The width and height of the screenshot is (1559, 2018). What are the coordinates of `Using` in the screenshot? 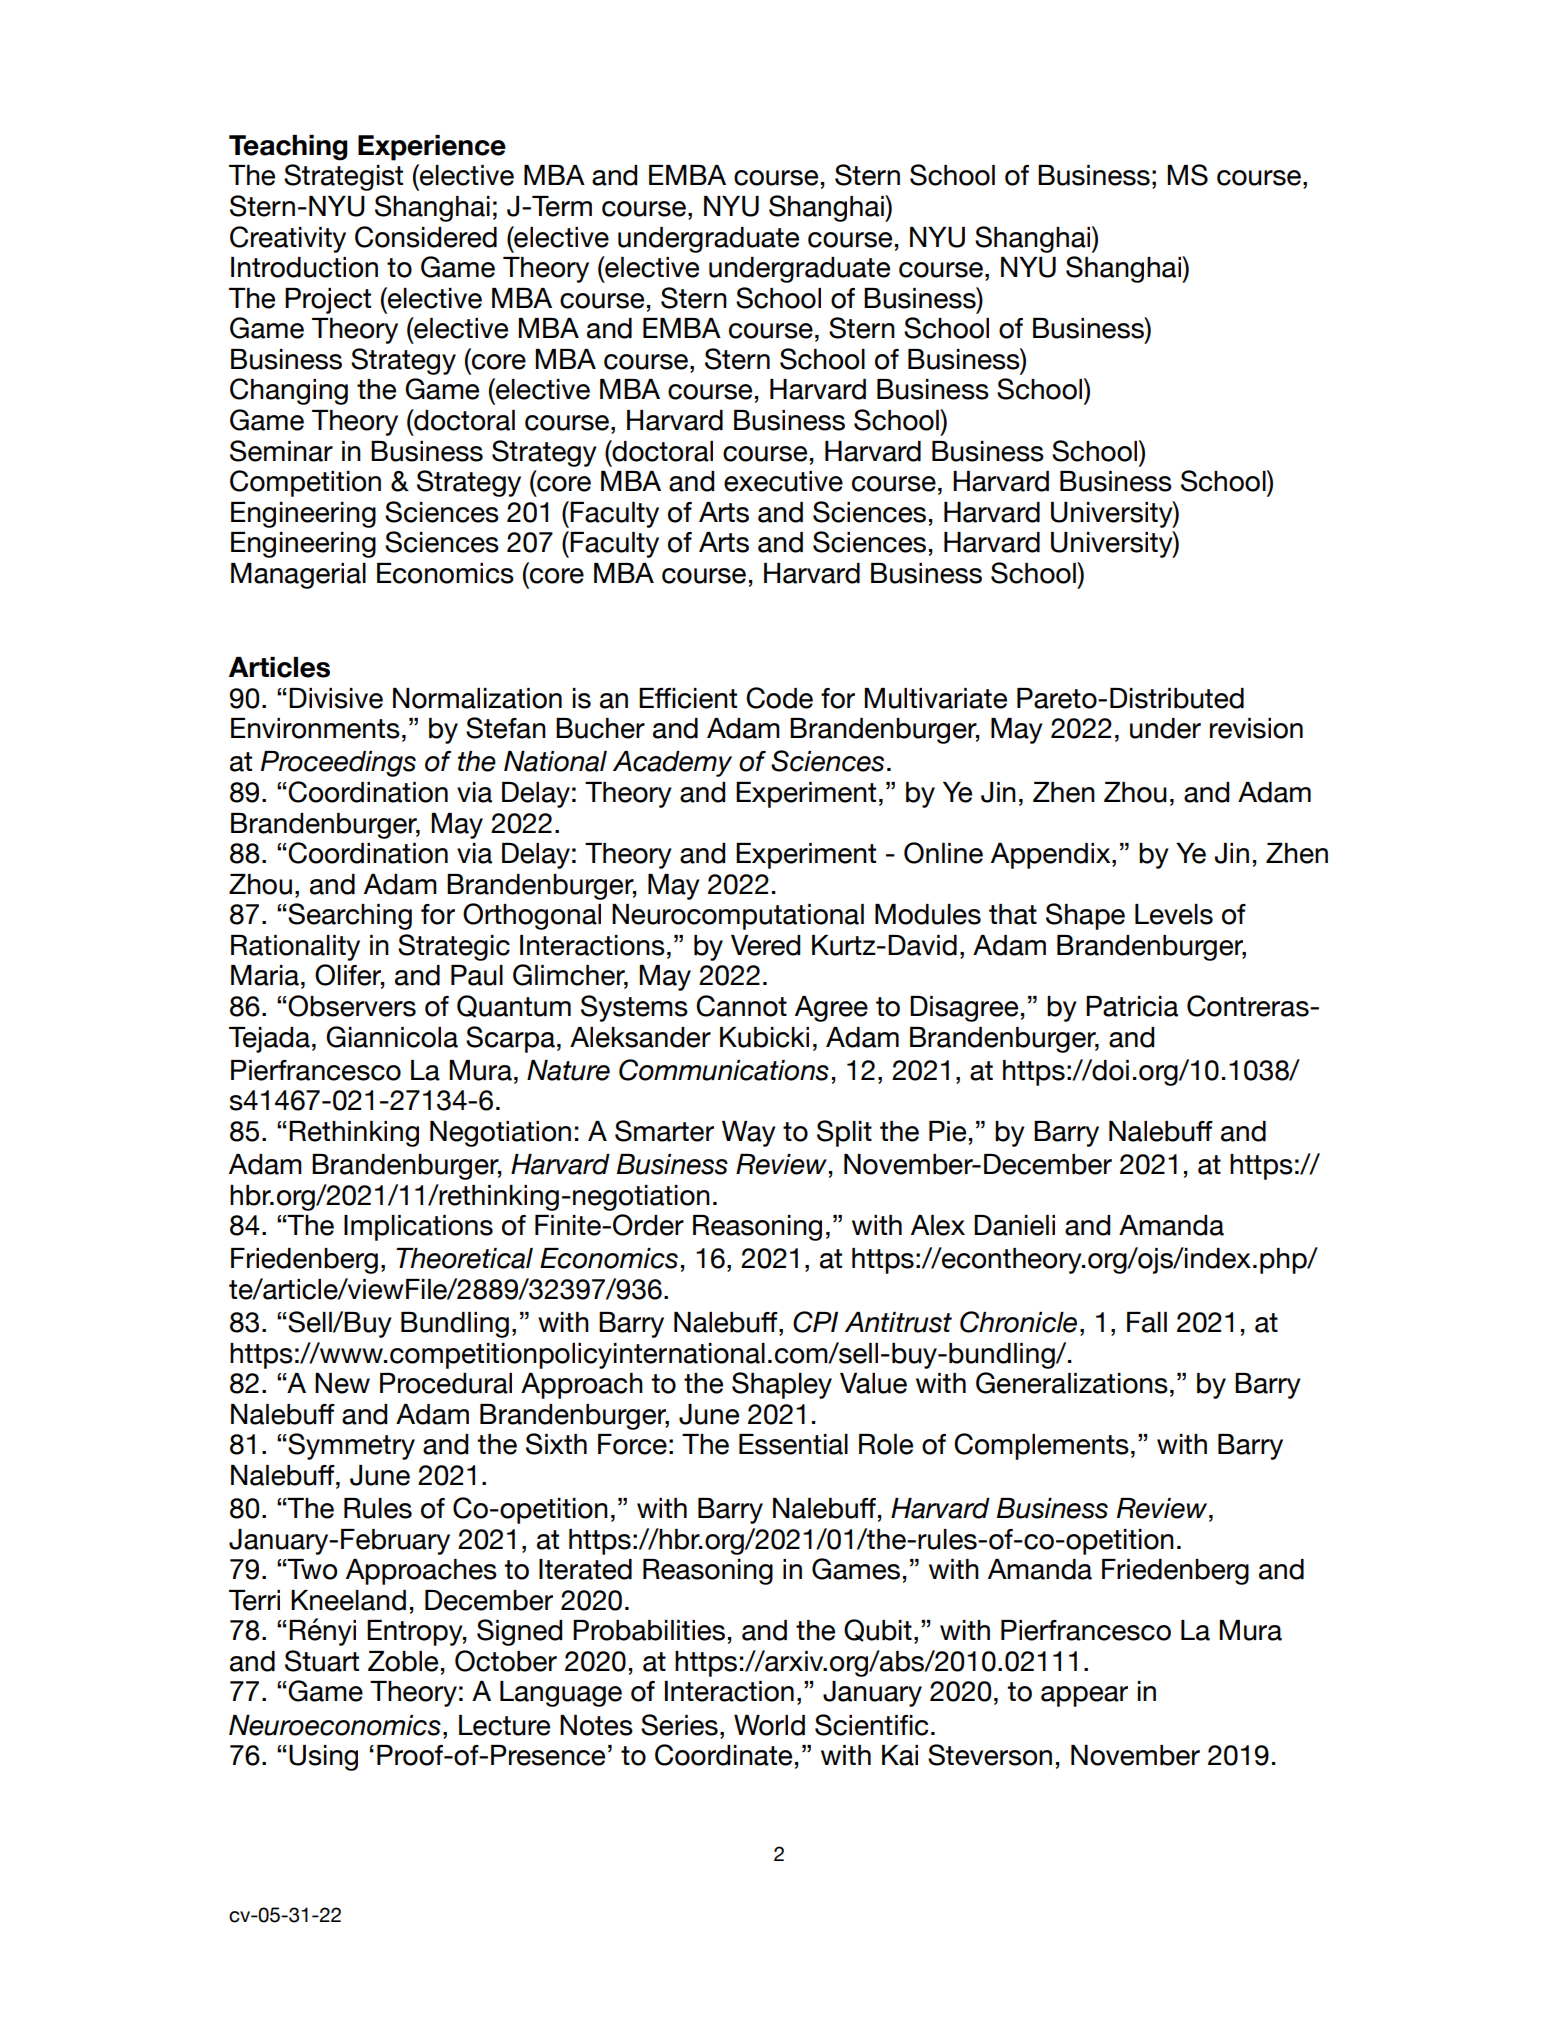 It's located at (323, 1758).
